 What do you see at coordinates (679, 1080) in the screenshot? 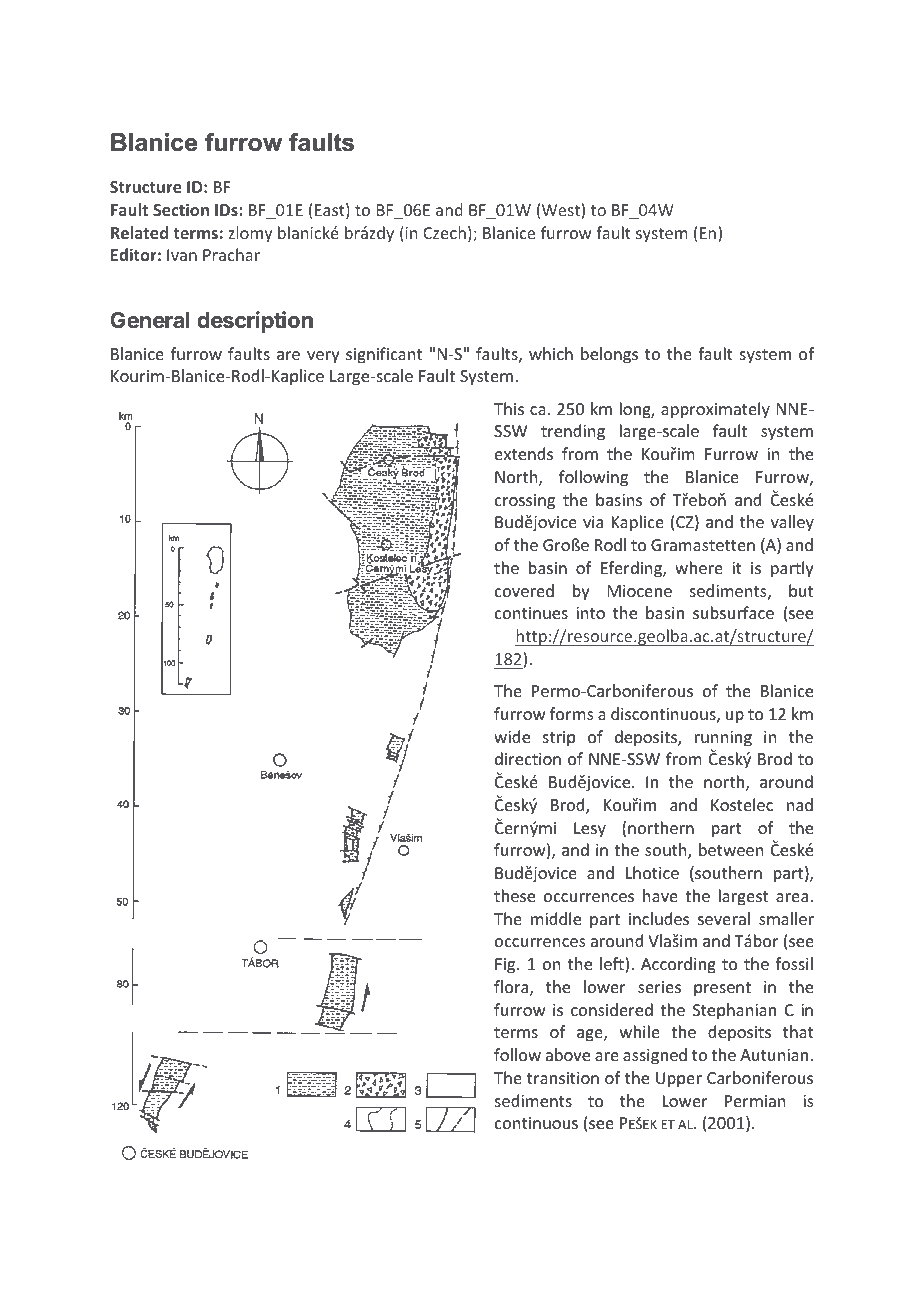
I see `Upper` at bounding box center [679, 1080].
